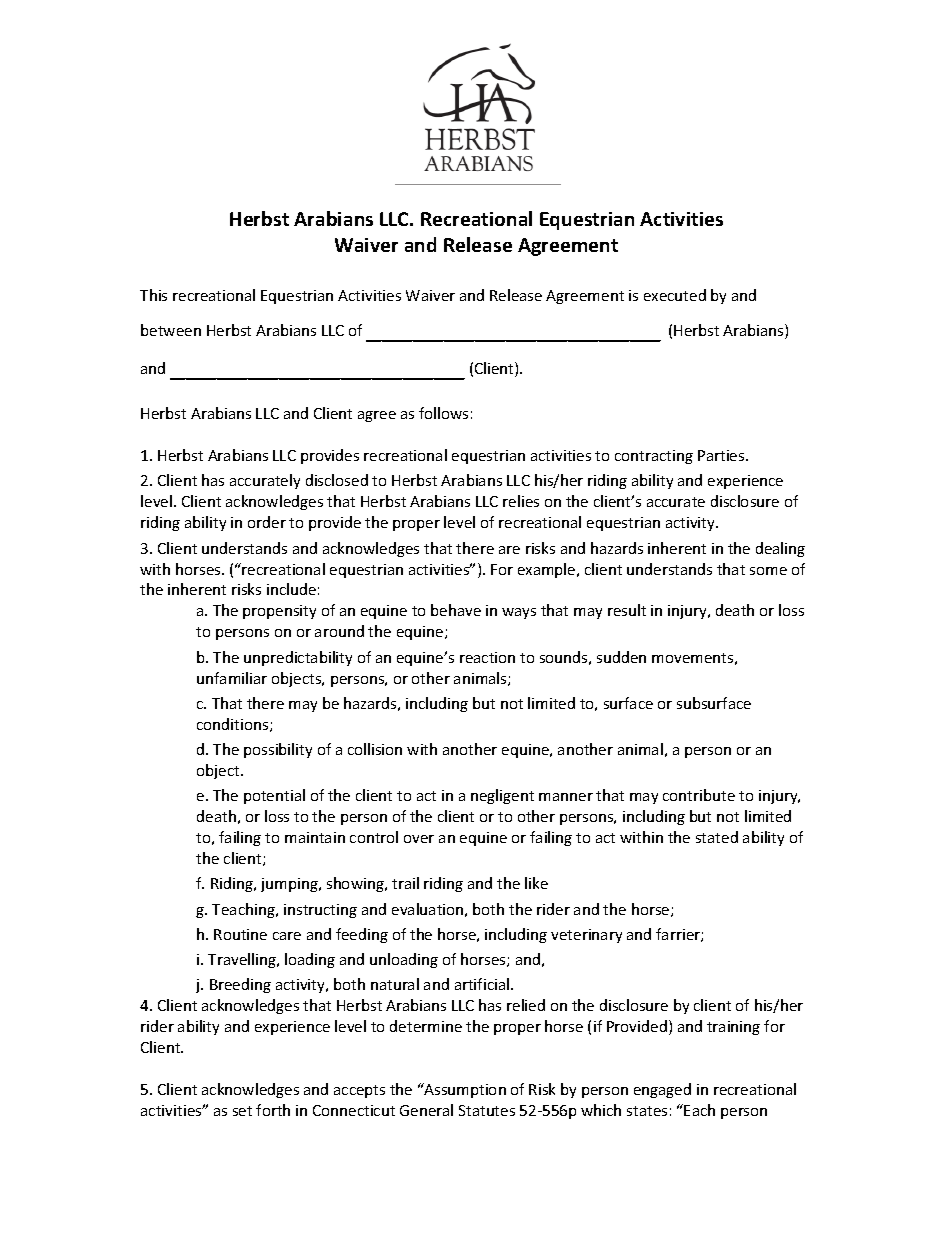 Image resolution: width=952 pixels, height=1233 pixels. Describe the element at coordinates (675, 295) in the document. I see `executed` at that location.
